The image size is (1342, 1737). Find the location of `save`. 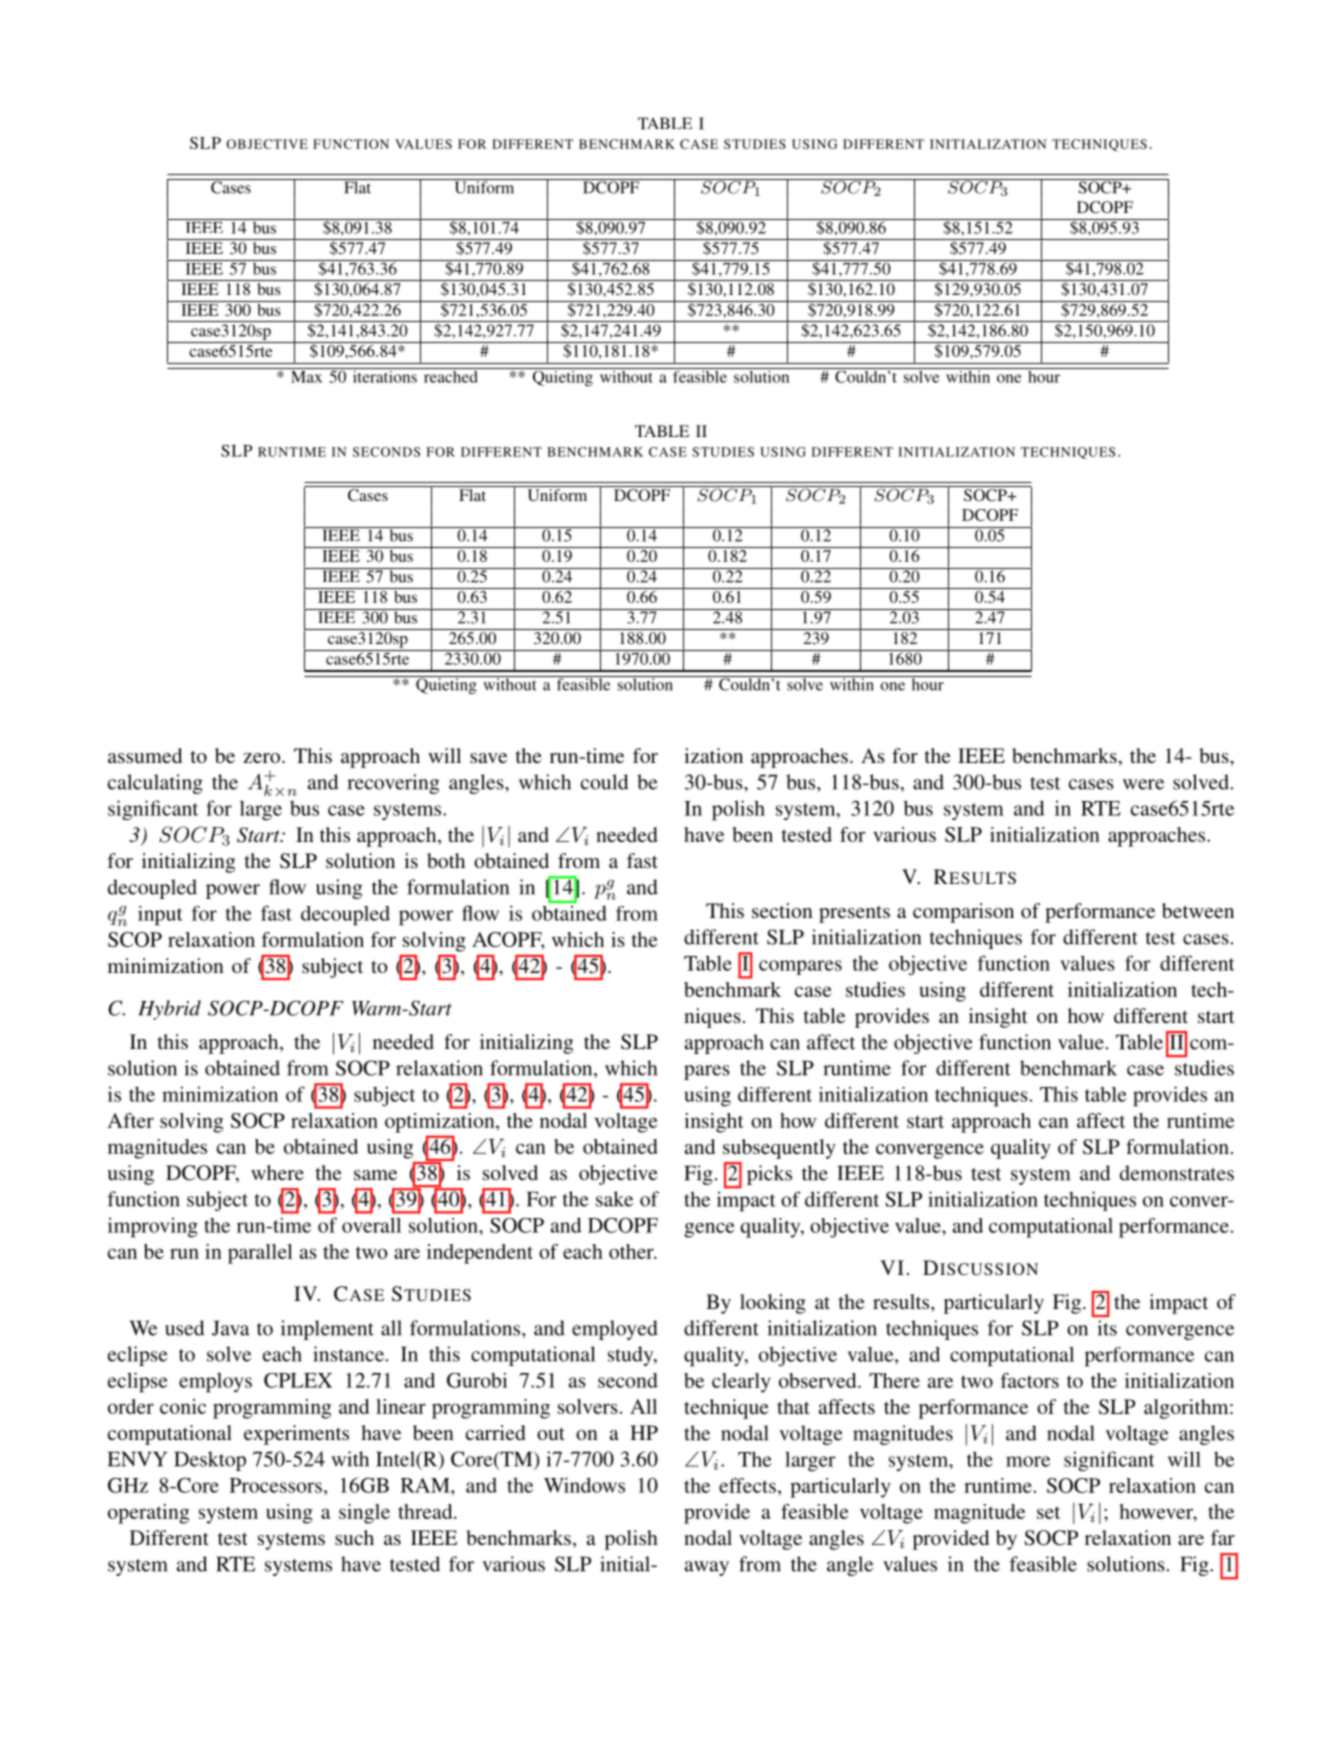

save is located at coordinates (488, 758).
